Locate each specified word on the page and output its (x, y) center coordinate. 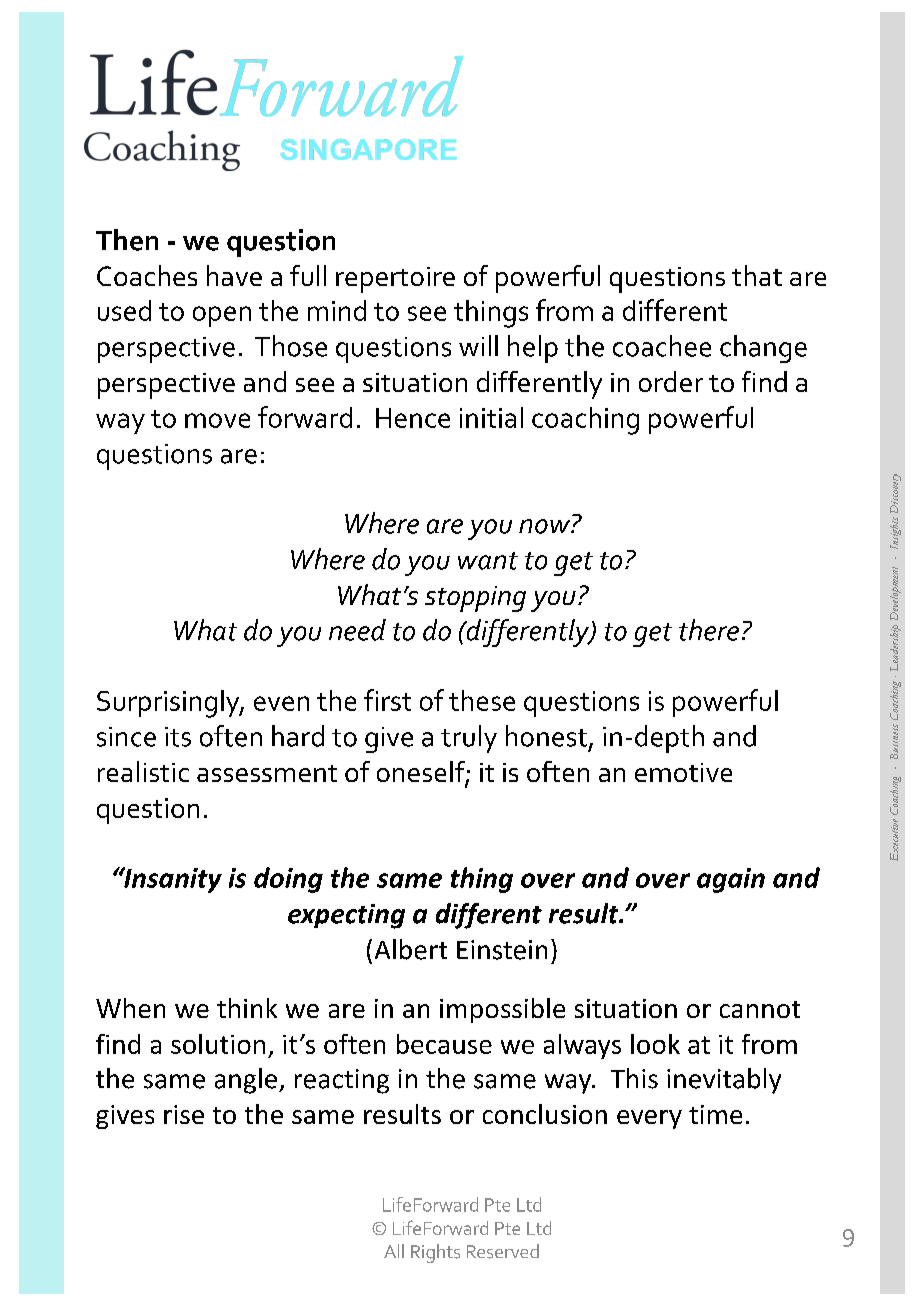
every (649, 1119)
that (757, 275)
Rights (435, 1253)
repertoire (395, 280)
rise (184, 1114)
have (234, 275)
